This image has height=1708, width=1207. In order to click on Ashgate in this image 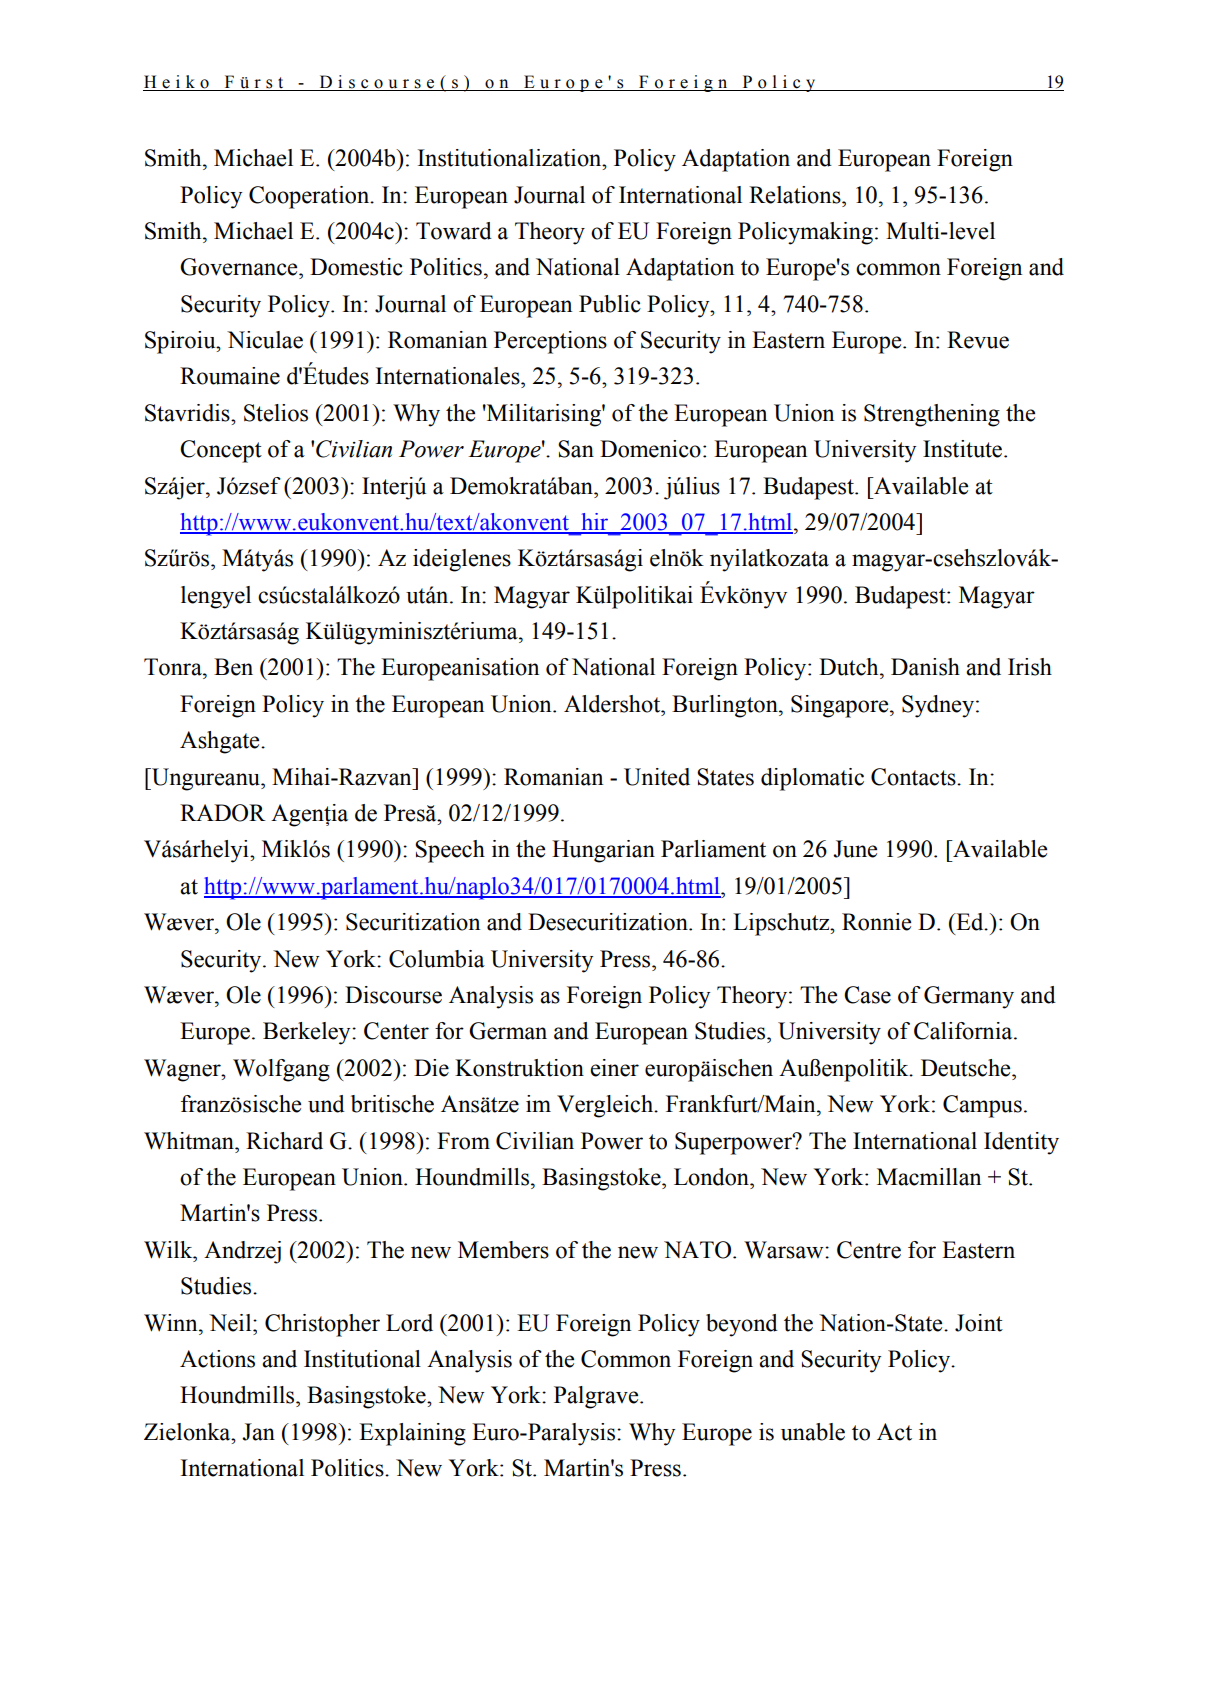, I will do `click(221, 742)`.
